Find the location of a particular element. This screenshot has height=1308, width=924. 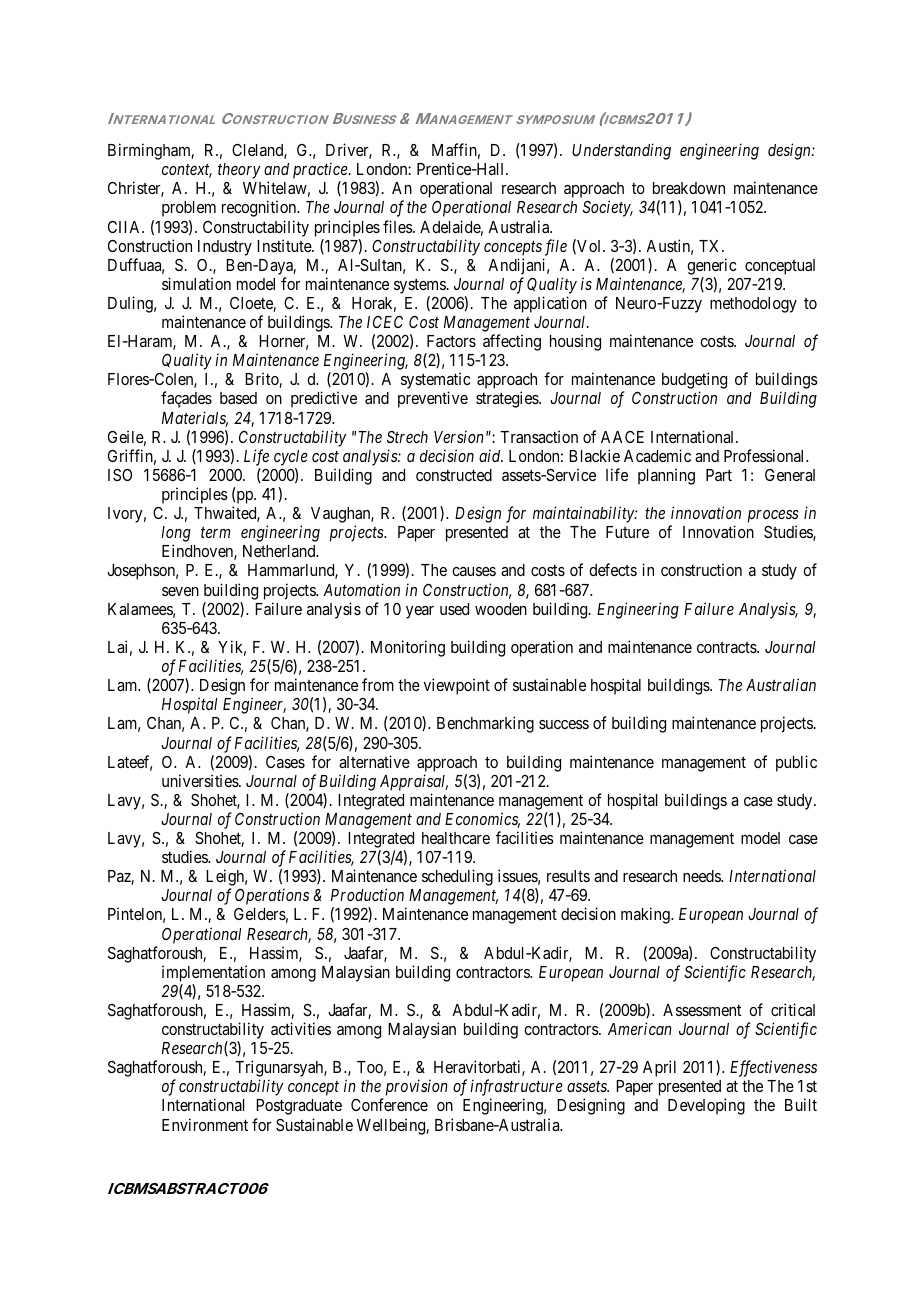

context is located at coordinates (187, 171).
